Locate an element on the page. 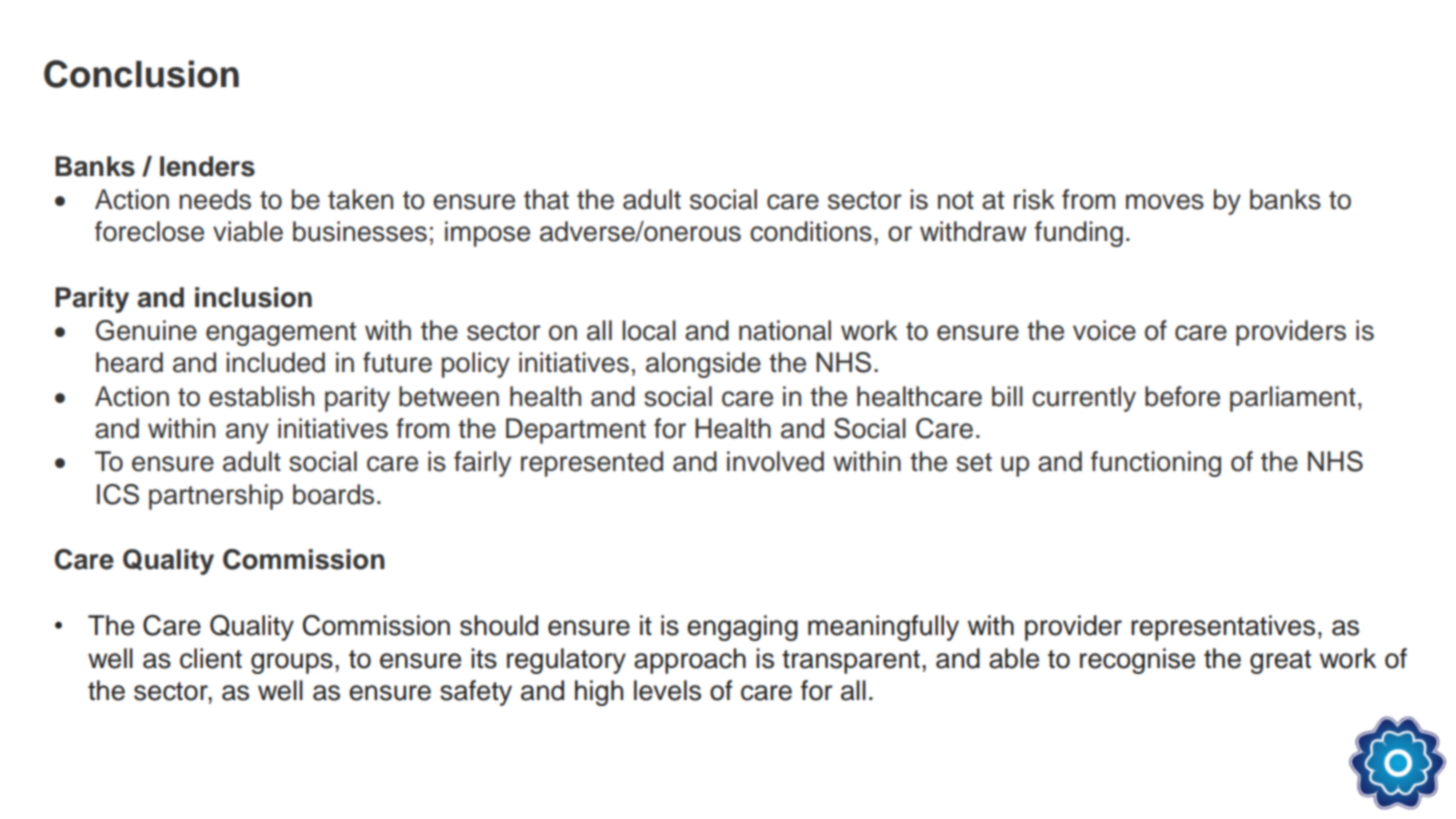 Image resolution: width=1456 pixels, height=819 pixels. Conclusion is located at coordinates (141, 74).
